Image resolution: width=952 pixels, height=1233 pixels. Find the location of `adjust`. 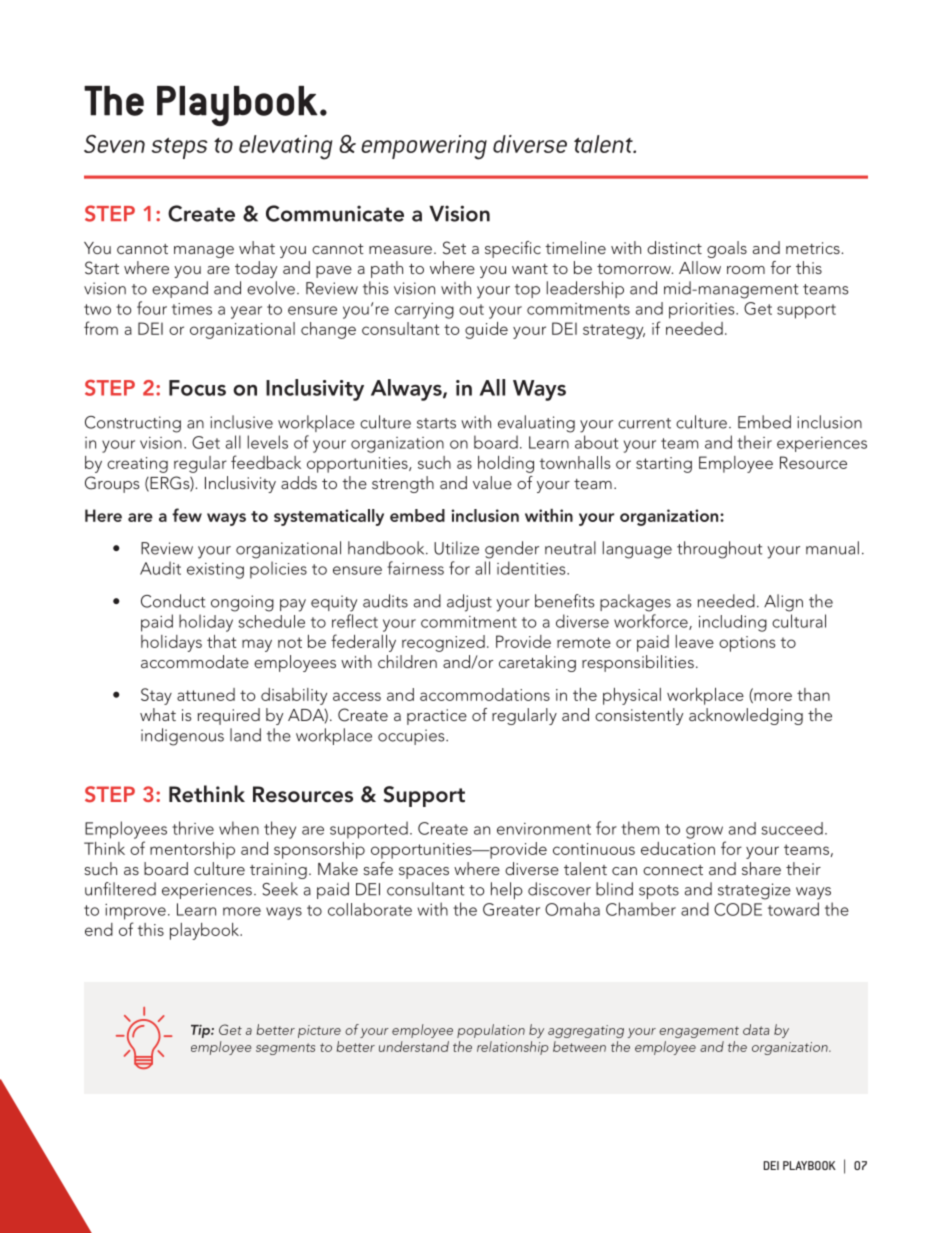

adjust is located at coordinates (469, 603).
